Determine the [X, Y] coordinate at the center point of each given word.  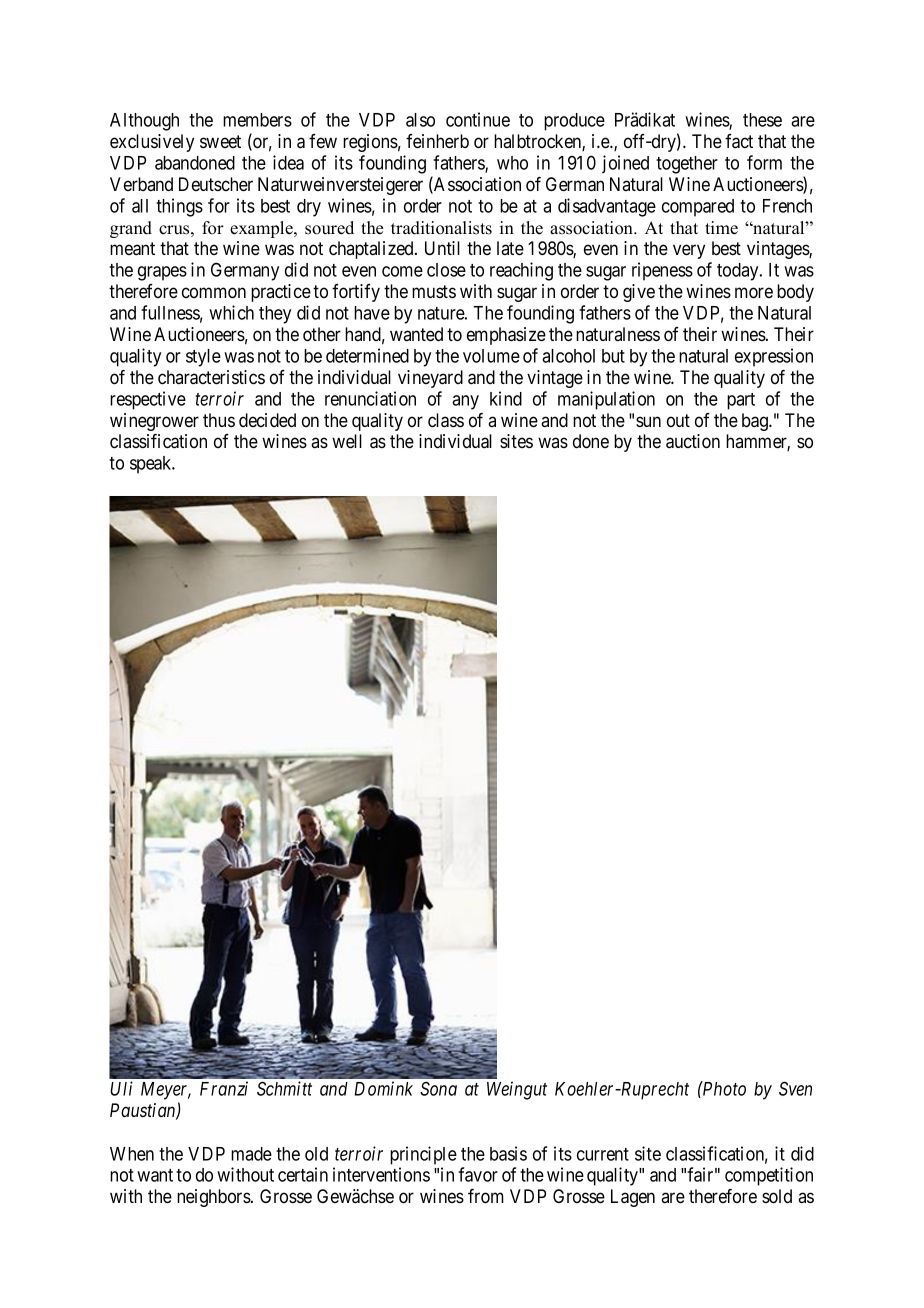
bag [756, 422]
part [741, 401]
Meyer [166, 1091]
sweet [220, 141]
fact [739, 141]
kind [506, 398]
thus [219, 420]
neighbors [214, 1198]
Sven [795, 1088]
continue [478, 119]
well [347, 441]
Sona [438, 1088]
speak [152, 465]
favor [478, 1174]
